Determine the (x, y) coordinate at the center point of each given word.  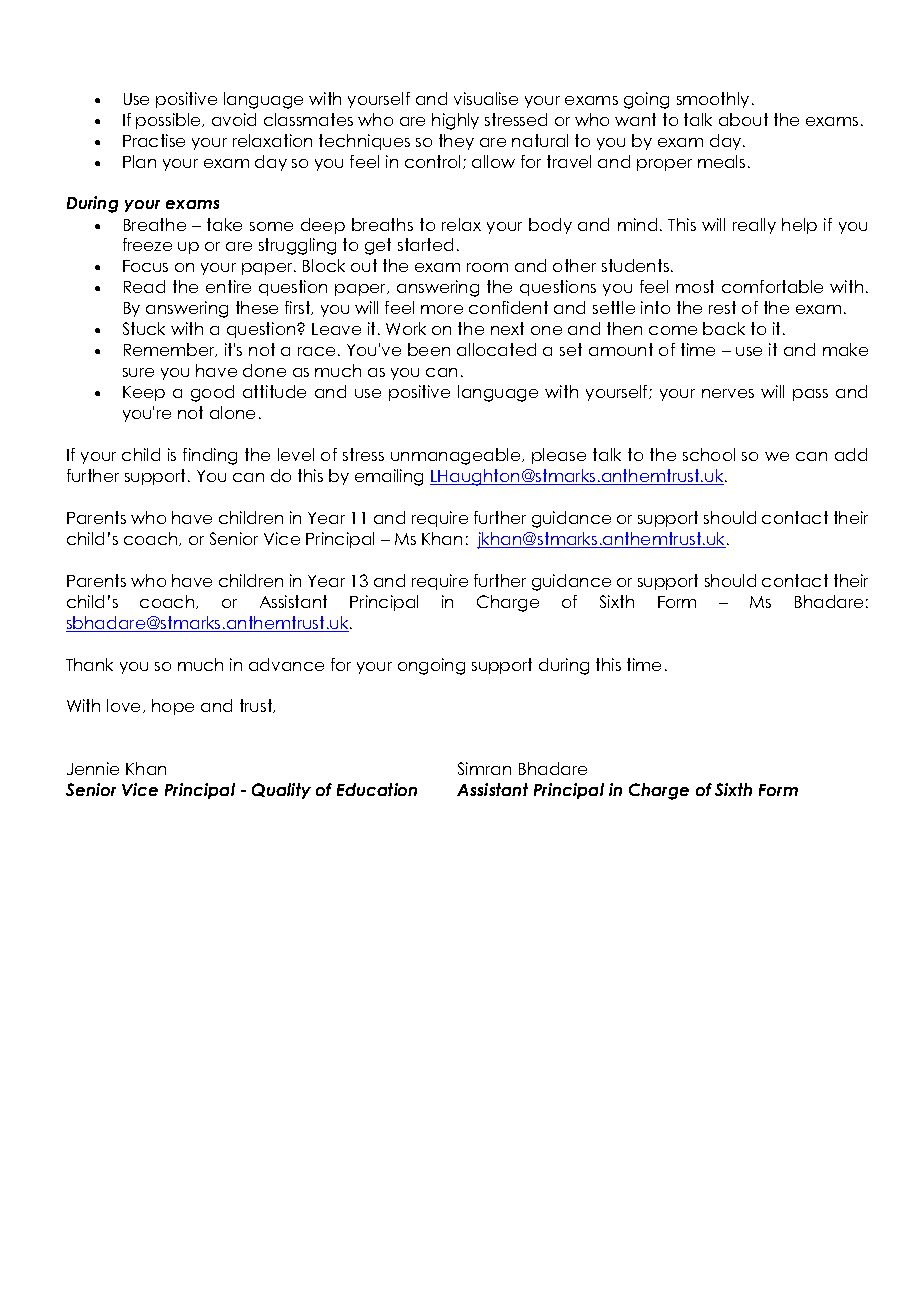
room (487, 267)
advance (286, 664)
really (754, 226)
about (743, 119)
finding (210, 456)
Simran (484, 768)
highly (455, 121)
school (709, 454)
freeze (147, 244)
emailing (389, 477)
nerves (728, 393)
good (212, 393)
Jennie (93, 768)
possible (169, 121)
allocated (496, 349)
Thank (89, 664)
